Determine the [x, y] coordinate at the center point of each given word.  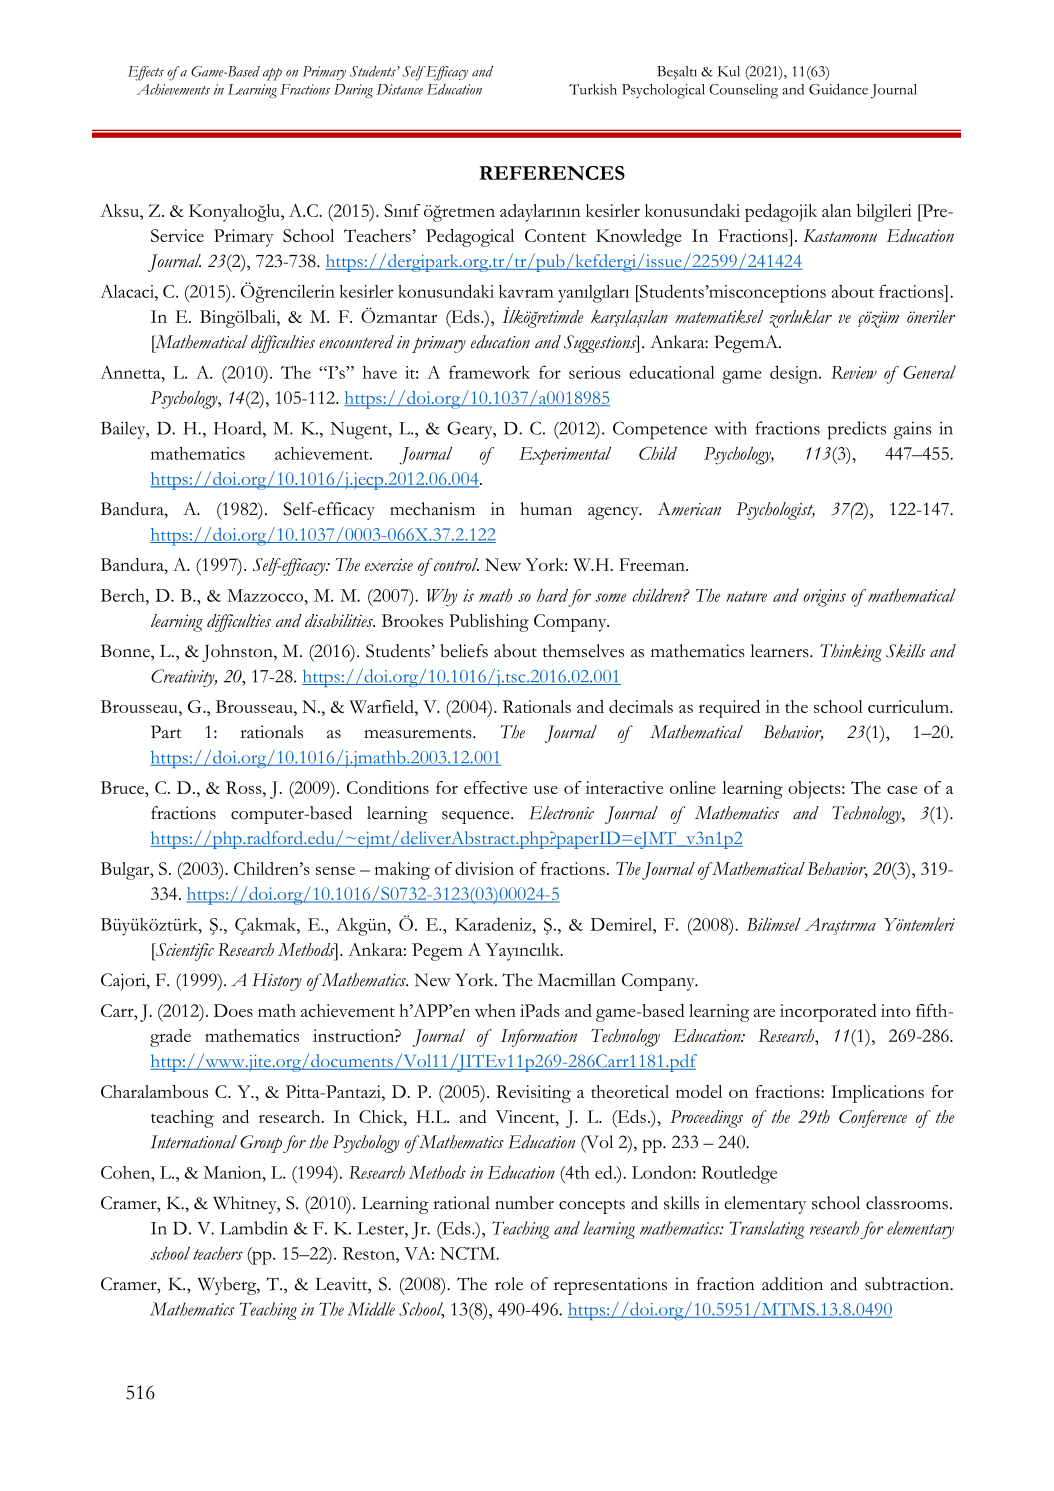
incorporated [828, 1013]
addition [792, 1284]
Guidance [838, 89]
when [495, 1010]
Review [854, 372]
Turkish [593, 89]
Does [233, 1010]
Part [166, 732]
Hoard [238, 428]
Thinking [851, 653]
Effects [146, 73]
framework [489, 372]
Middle [371, 1309]
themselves [583, 651]
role [509, 1284]
